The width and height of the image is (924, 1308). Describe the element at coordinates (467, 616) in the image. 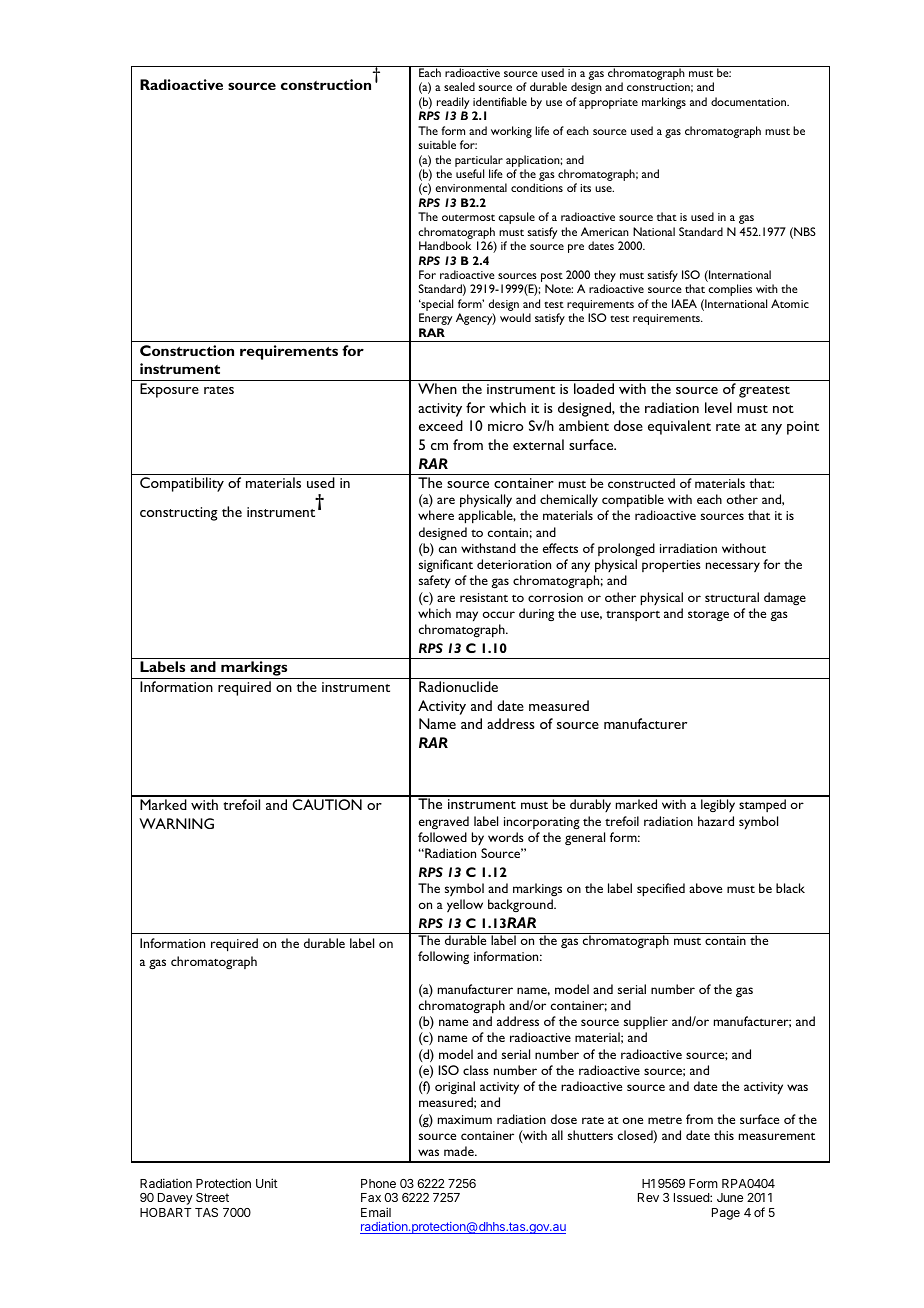

I see `may` at that location.
